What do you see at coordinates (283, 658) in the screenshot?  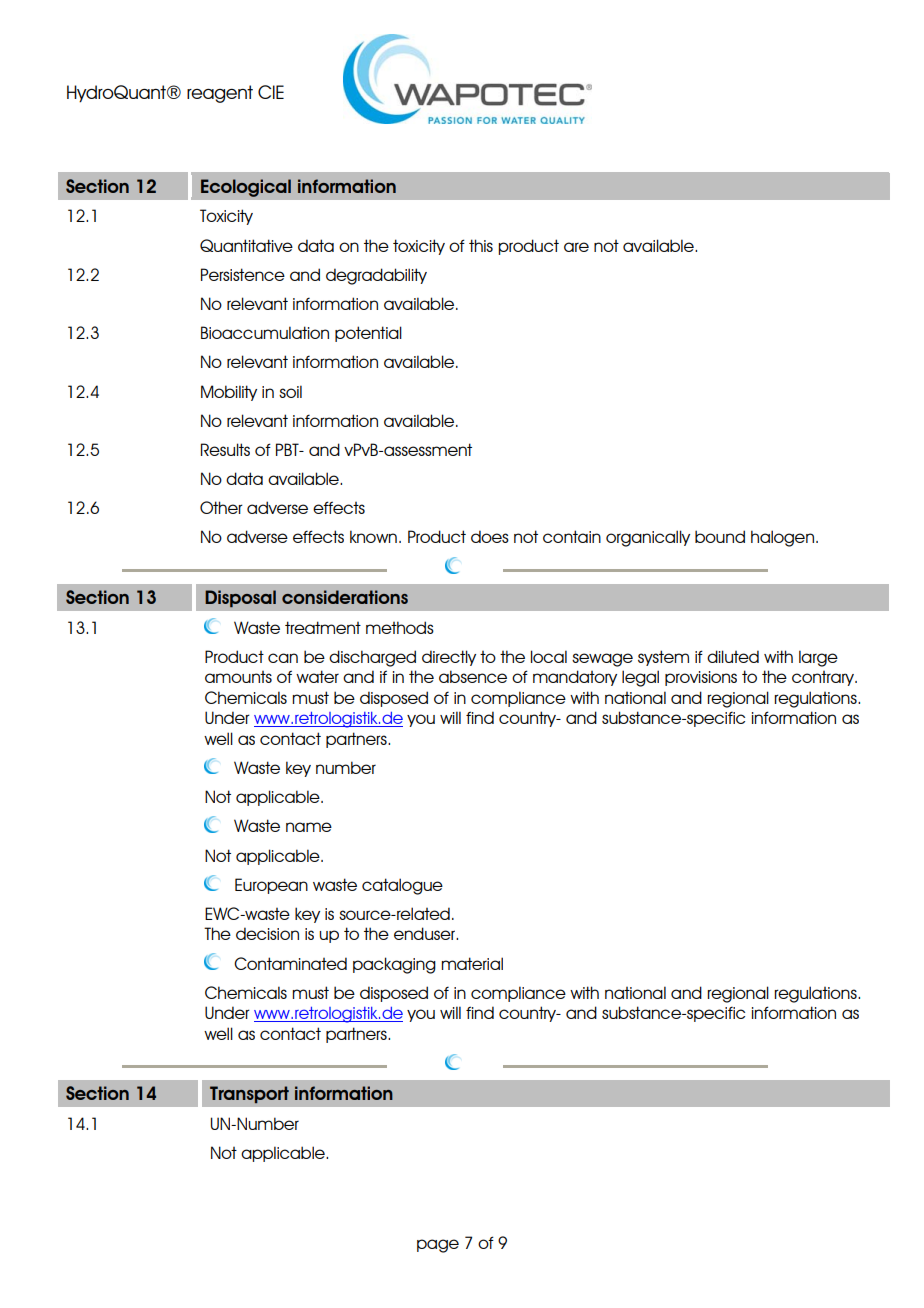 I see `can` at bounding box center [283, 658].
